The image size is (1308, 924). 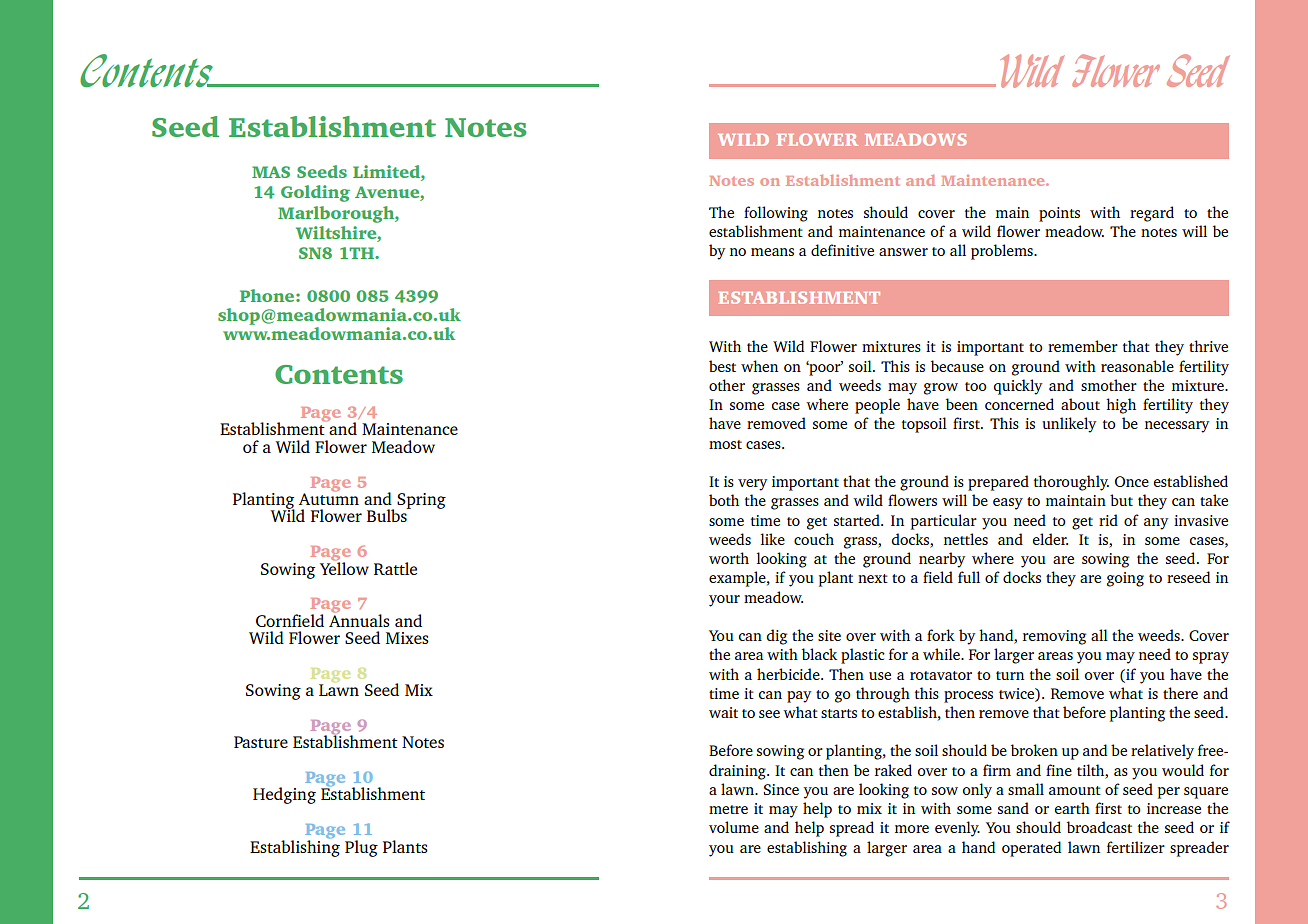 What do you see at coordinates (724, 601) in the page?
I see `your` at bounding box center [724, 601].
